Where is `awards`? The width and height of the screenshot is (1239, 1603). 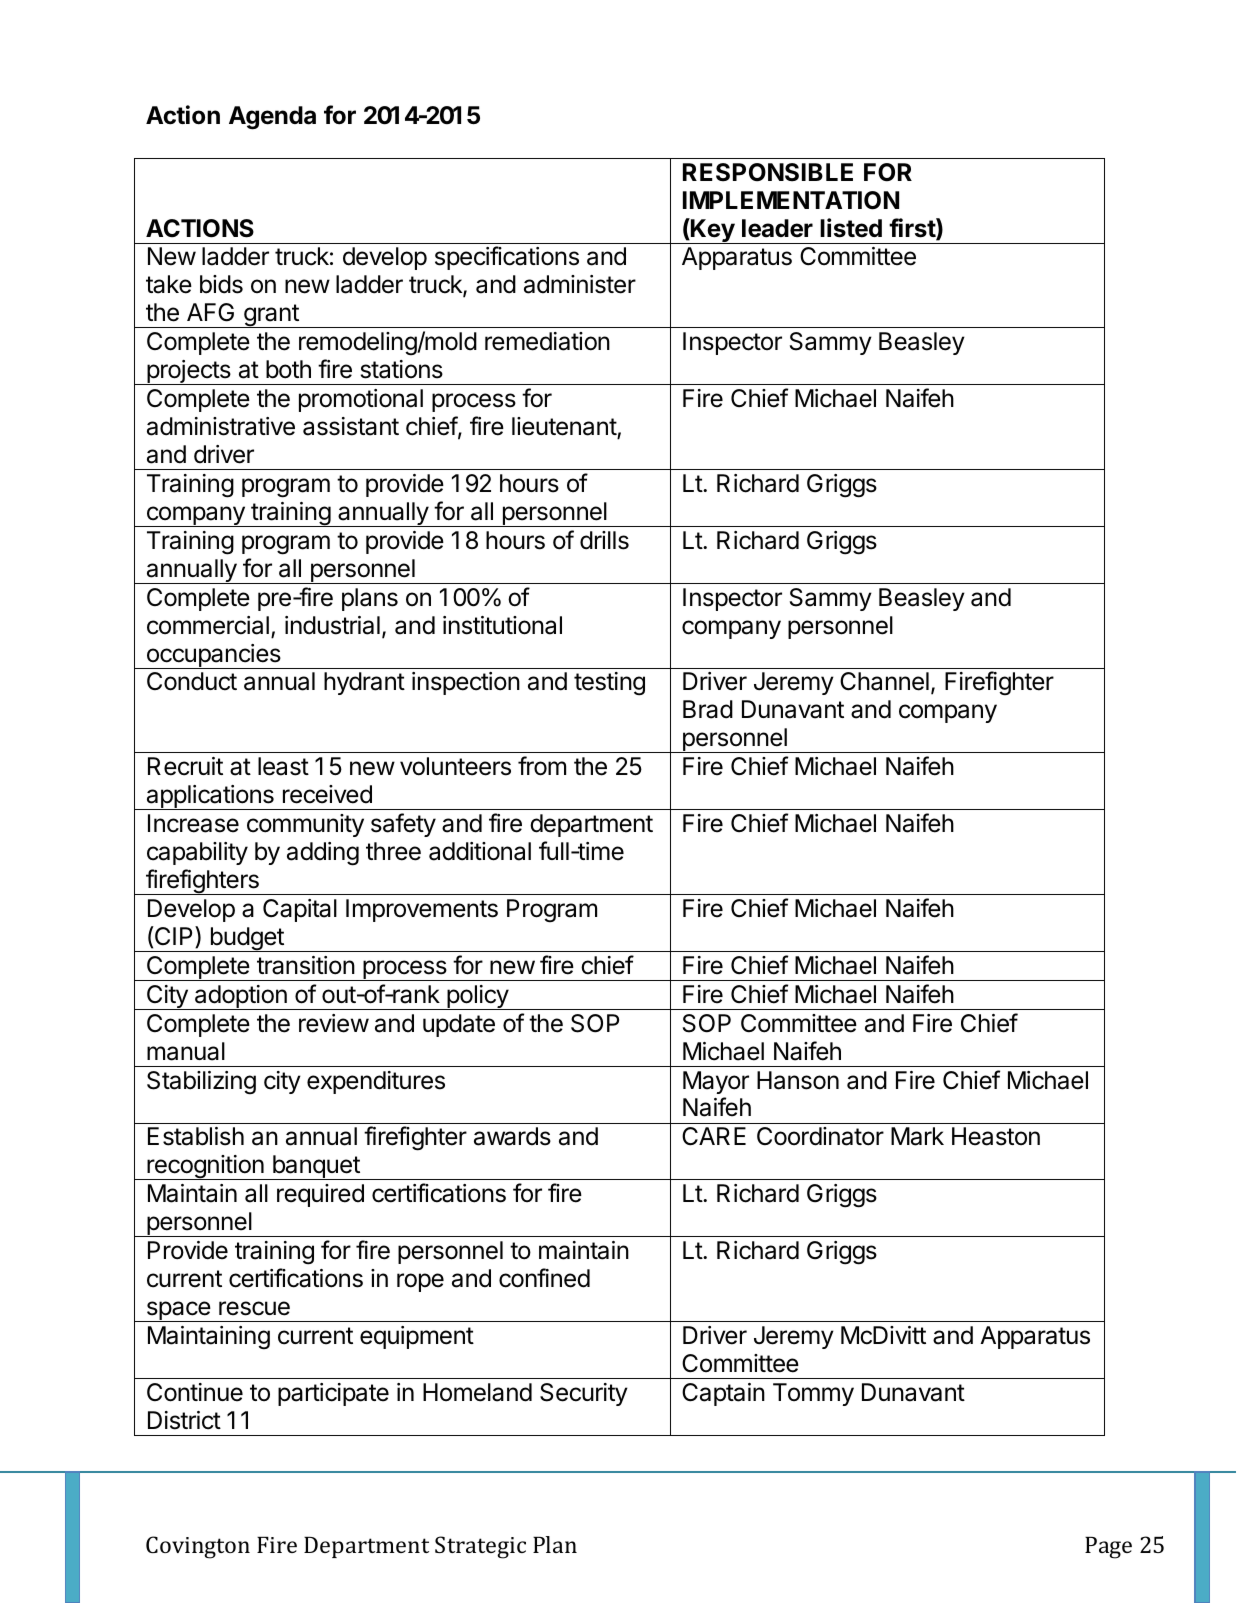 awards is located at coordinates (512, 1136).
